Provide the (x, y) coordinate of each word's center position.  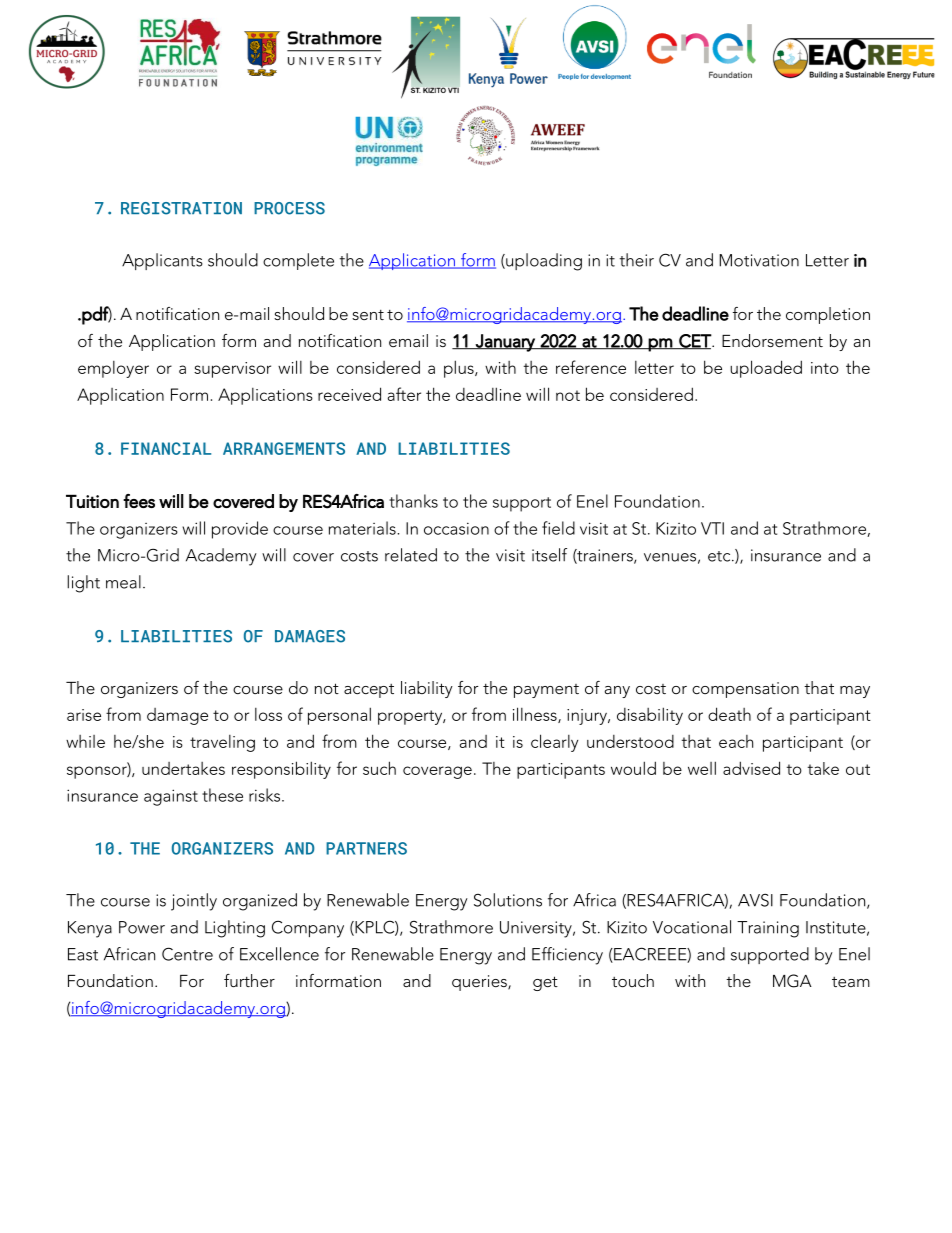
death (729, 714)
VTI (712, 528)
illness (536, 715)
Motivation (759, 260)
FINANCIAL (166, 448)
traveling (222, 743)
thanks (413, 501)
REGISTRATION (181, 208)
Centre (187, 954)
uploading (543, 262)
